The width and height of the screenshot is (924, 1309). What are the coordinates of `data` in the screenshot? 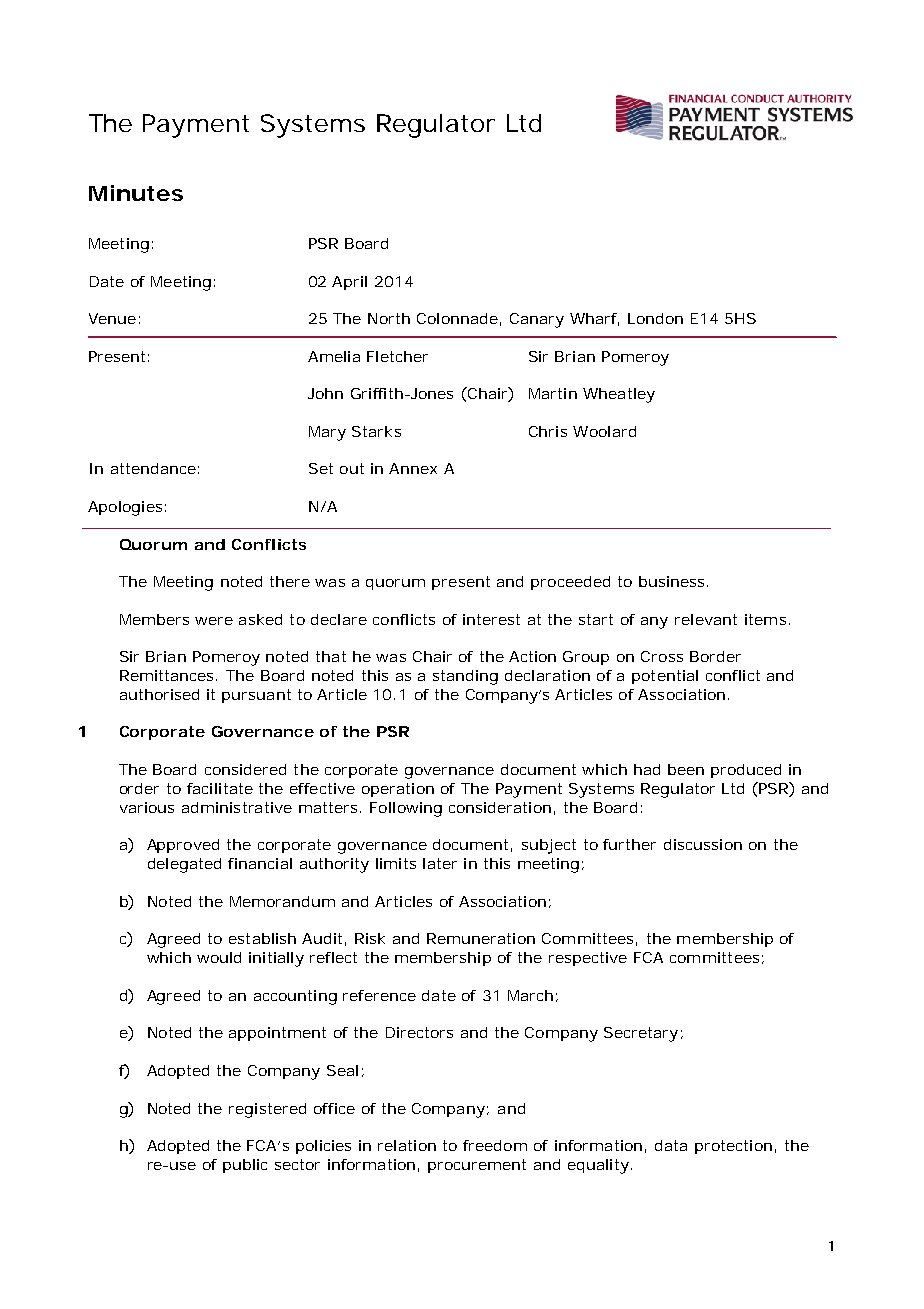 It's located at (671, 1145).
